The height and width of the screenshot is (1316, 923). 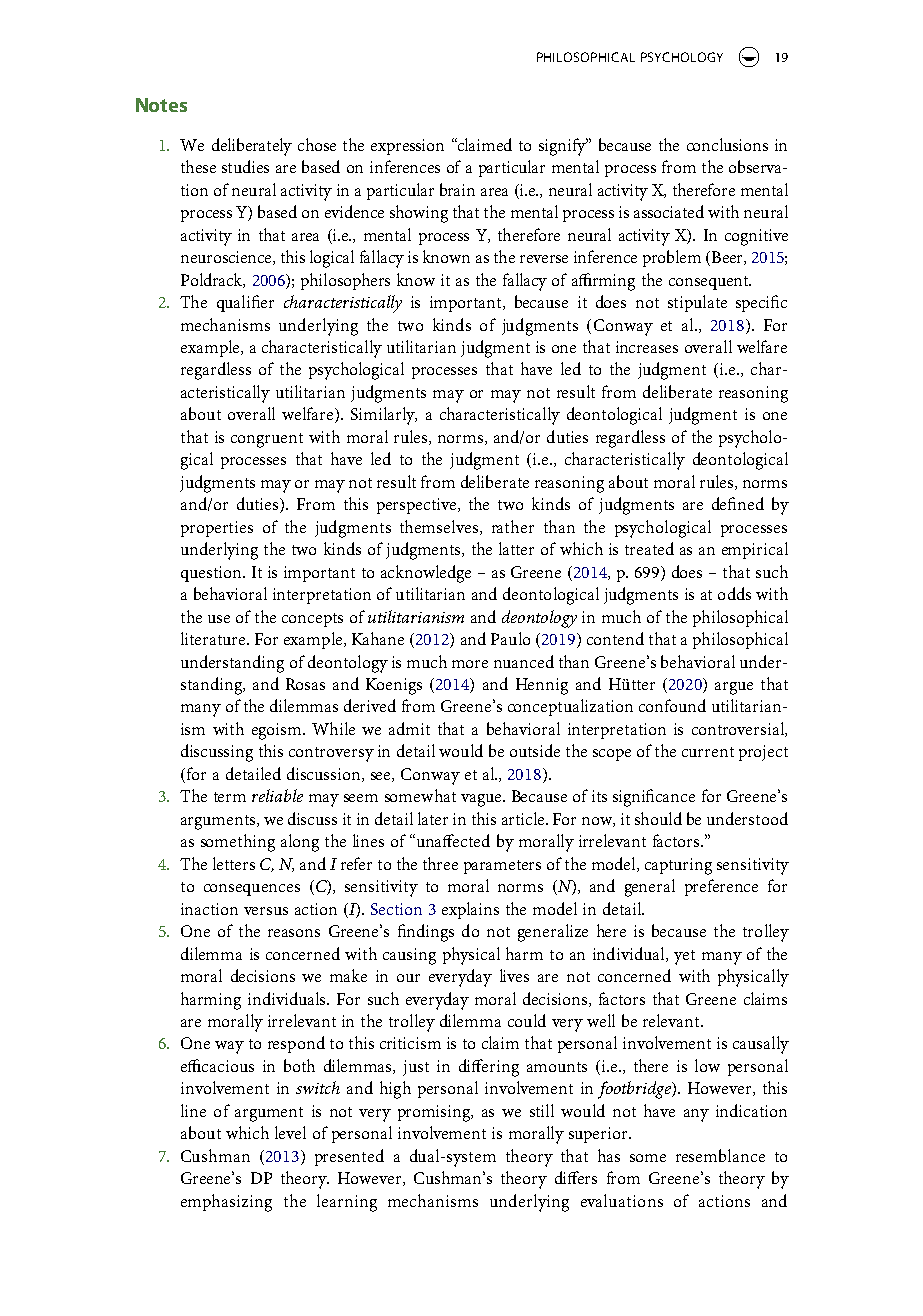 What do you see at coordinates (226, 1203) in the screenshot?
I see `emphasizing` at bounding box center [226, 1203].
